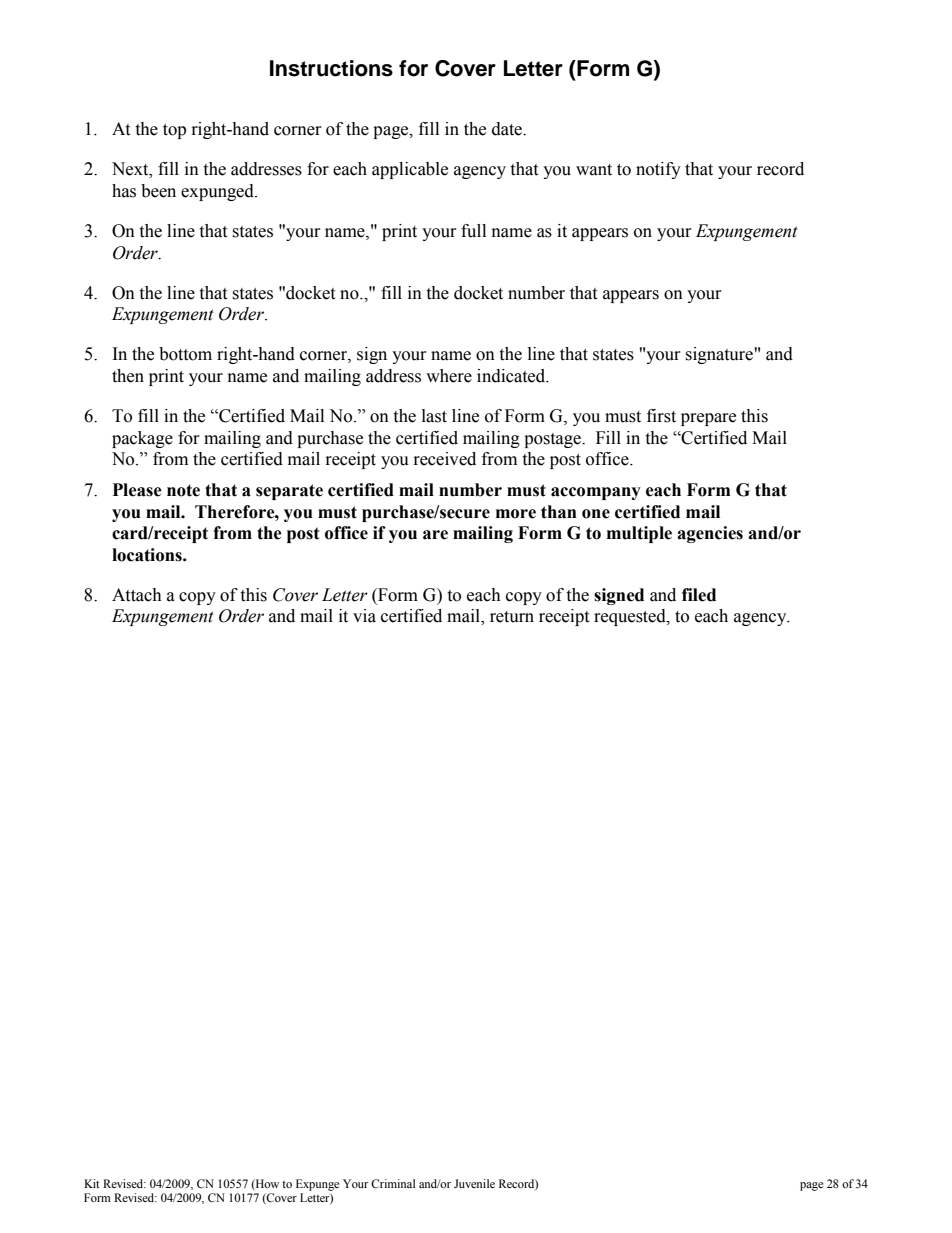 This screenshot has height=1233, width=952. What do you see at coordinates (393, 1183) in the screenshot?
I see `Criminal` at bounding box center [393, 1183].
